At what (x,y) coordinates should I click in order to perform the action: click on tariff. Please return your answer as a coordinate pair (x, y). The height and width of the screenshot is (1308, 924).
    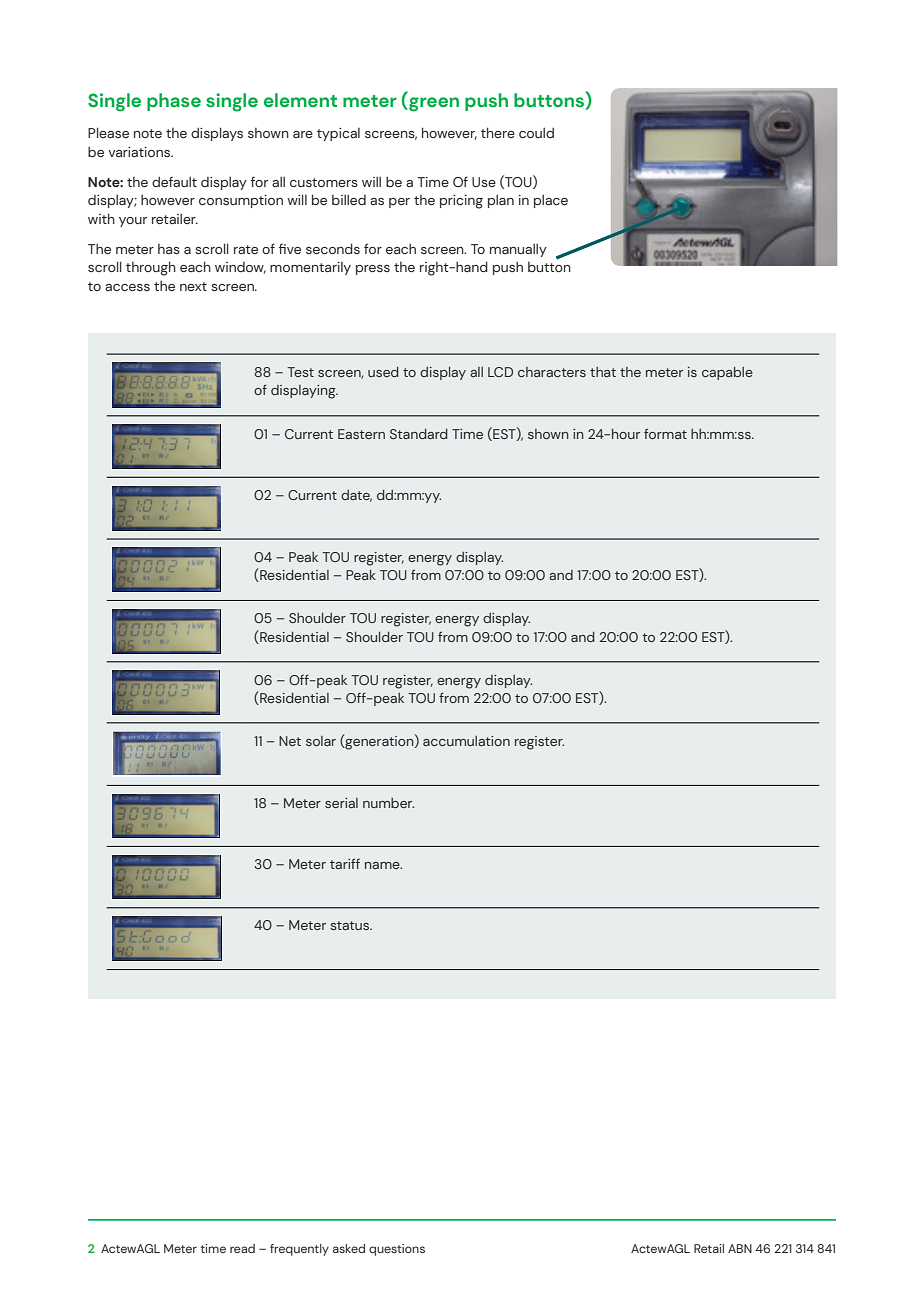
    Looking at the image, I should click on (345, 864).
